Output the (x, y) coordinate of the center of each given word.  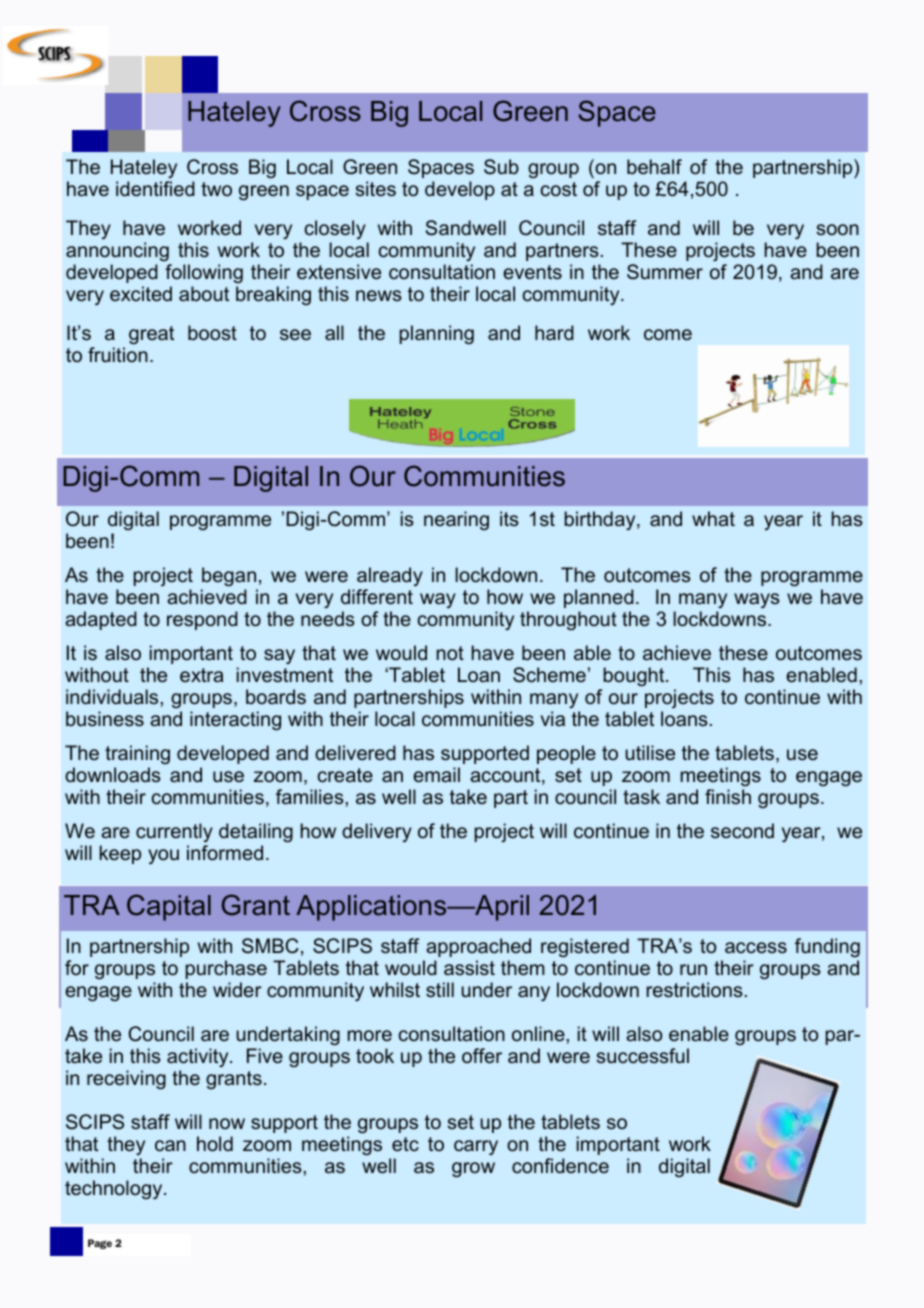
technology (115, 1189)
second (742, 831)
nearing (456, 520)
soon (838, 229)
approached (478, 947)
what (713, 518)
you (163, 856)
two (216, 189)
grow (473, 1169)
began (229, 576)
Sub (501, 167)
